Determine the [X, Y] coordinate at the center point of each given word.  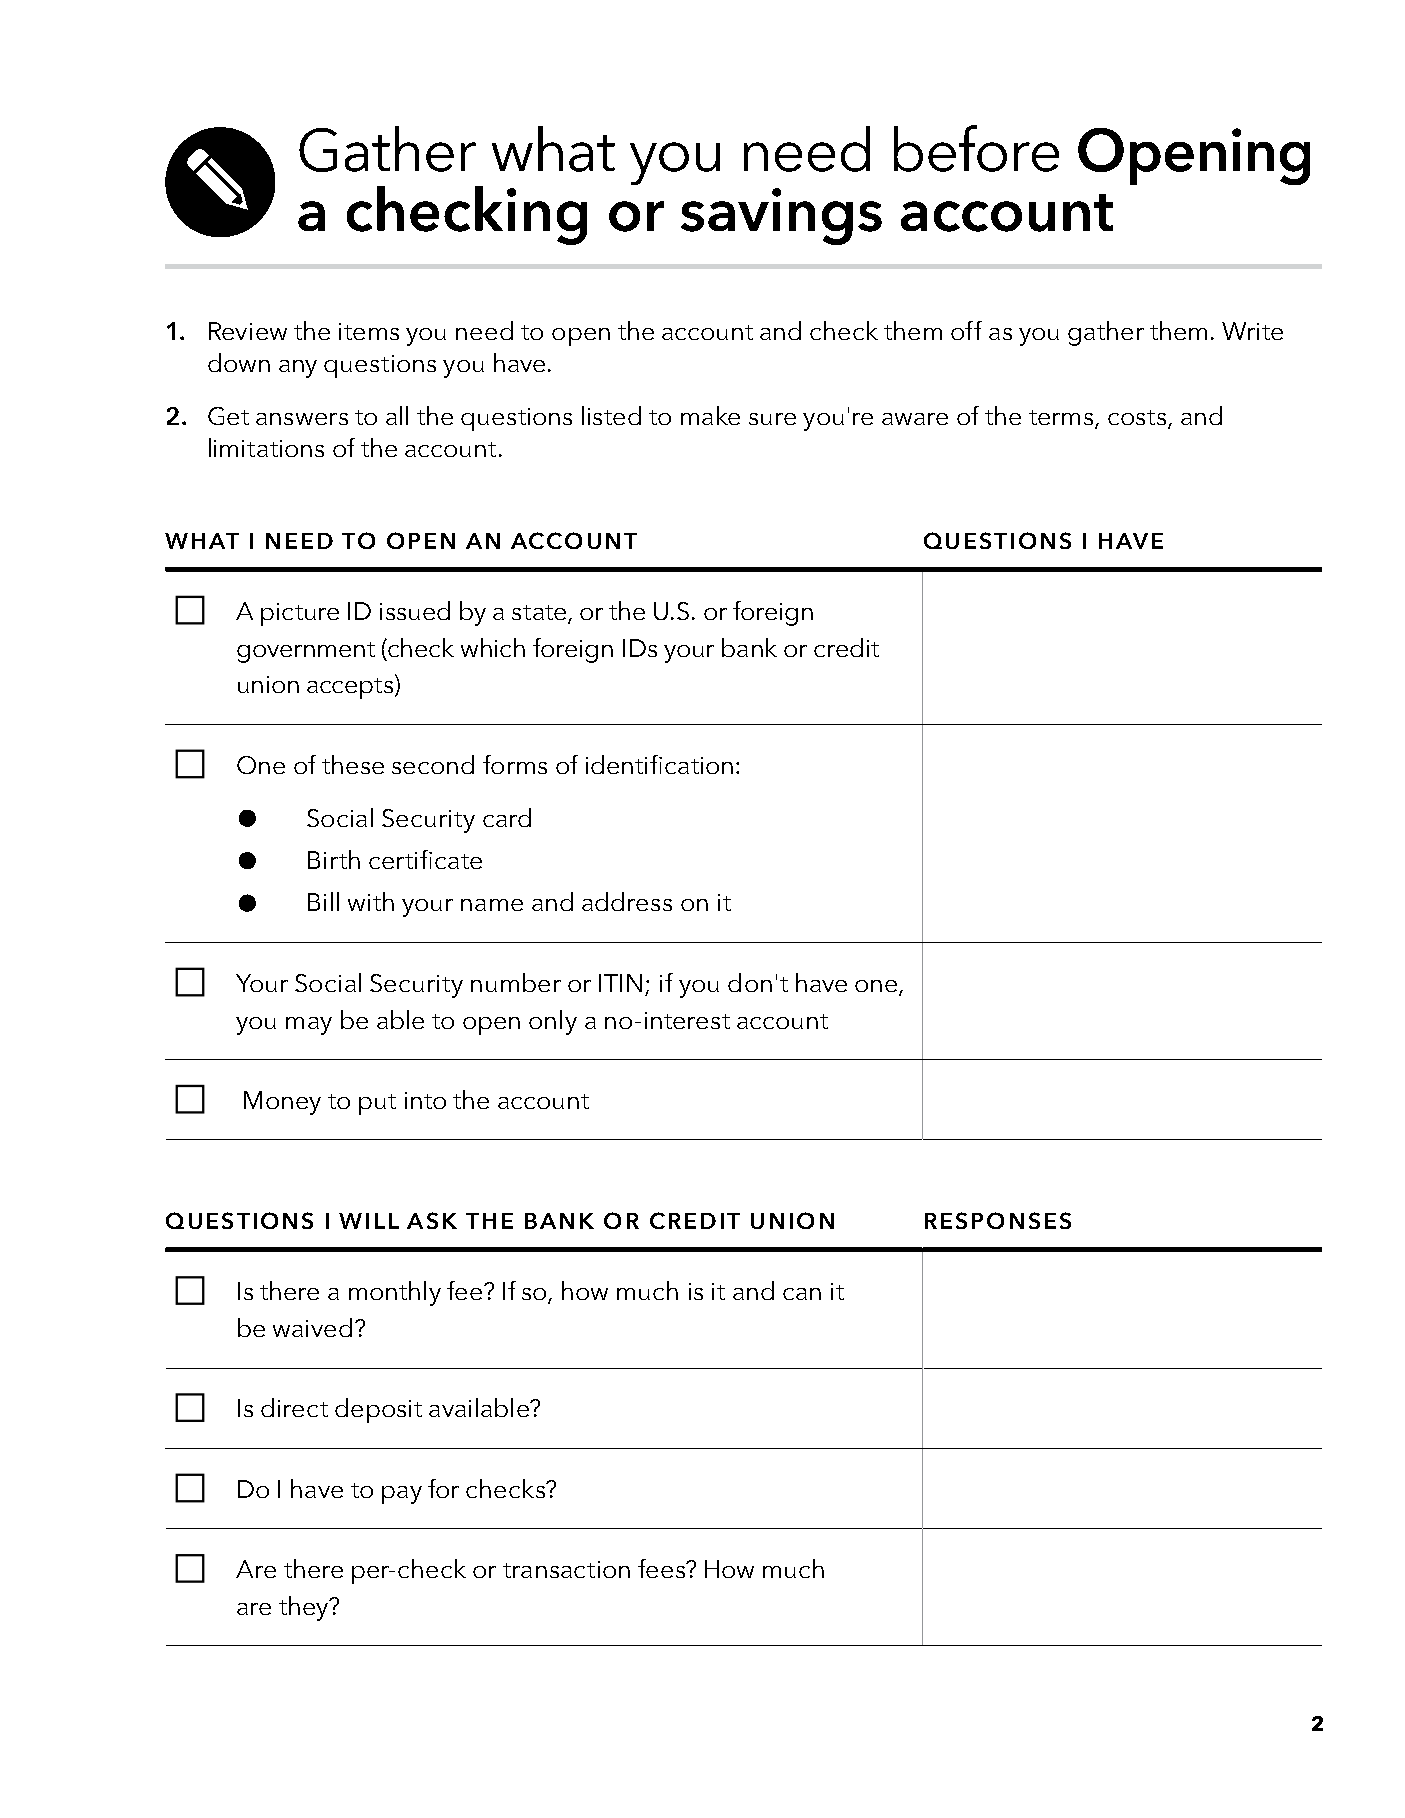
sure [772, 419]
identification [659, 764]
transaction [566, 1569]
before [976, 148]
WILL [369, 1221]
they [305, 1608]
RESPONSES [998, 1220]
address [627, 901]
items [369, 331]
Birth [334, 859]
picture [300, 614]
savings [781, 216]
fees [662, 1568]
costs [1137, 417]
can [802, 1294]
